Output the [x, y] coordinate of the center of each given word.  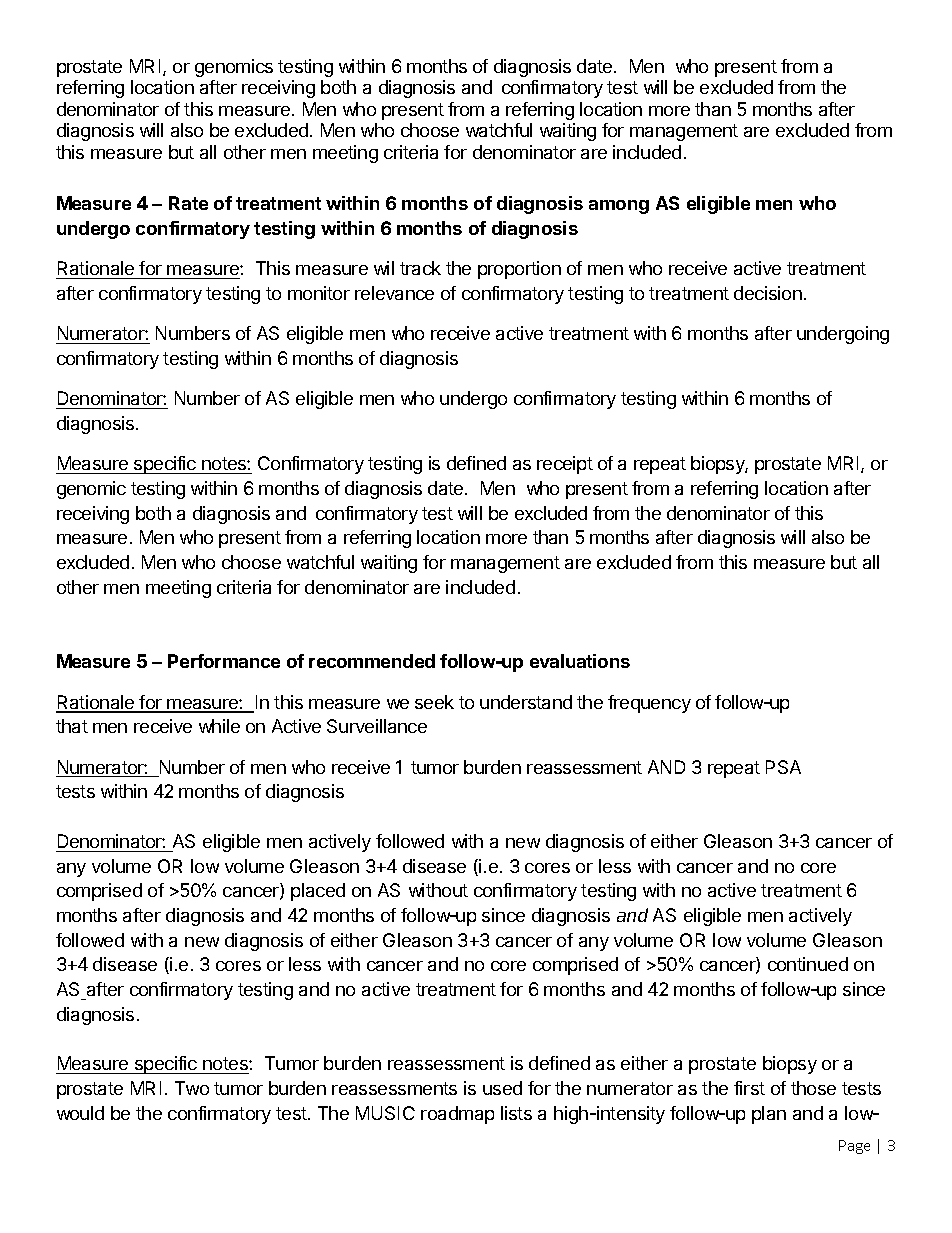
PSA [783, 767]
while [219, 726]
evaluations [580, 661]
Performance [224, 661]
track [420, 268]
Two [192, 1088]
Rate [188, 203]
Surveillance [377, 726]
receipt [565, 465]
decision [768, 293]
